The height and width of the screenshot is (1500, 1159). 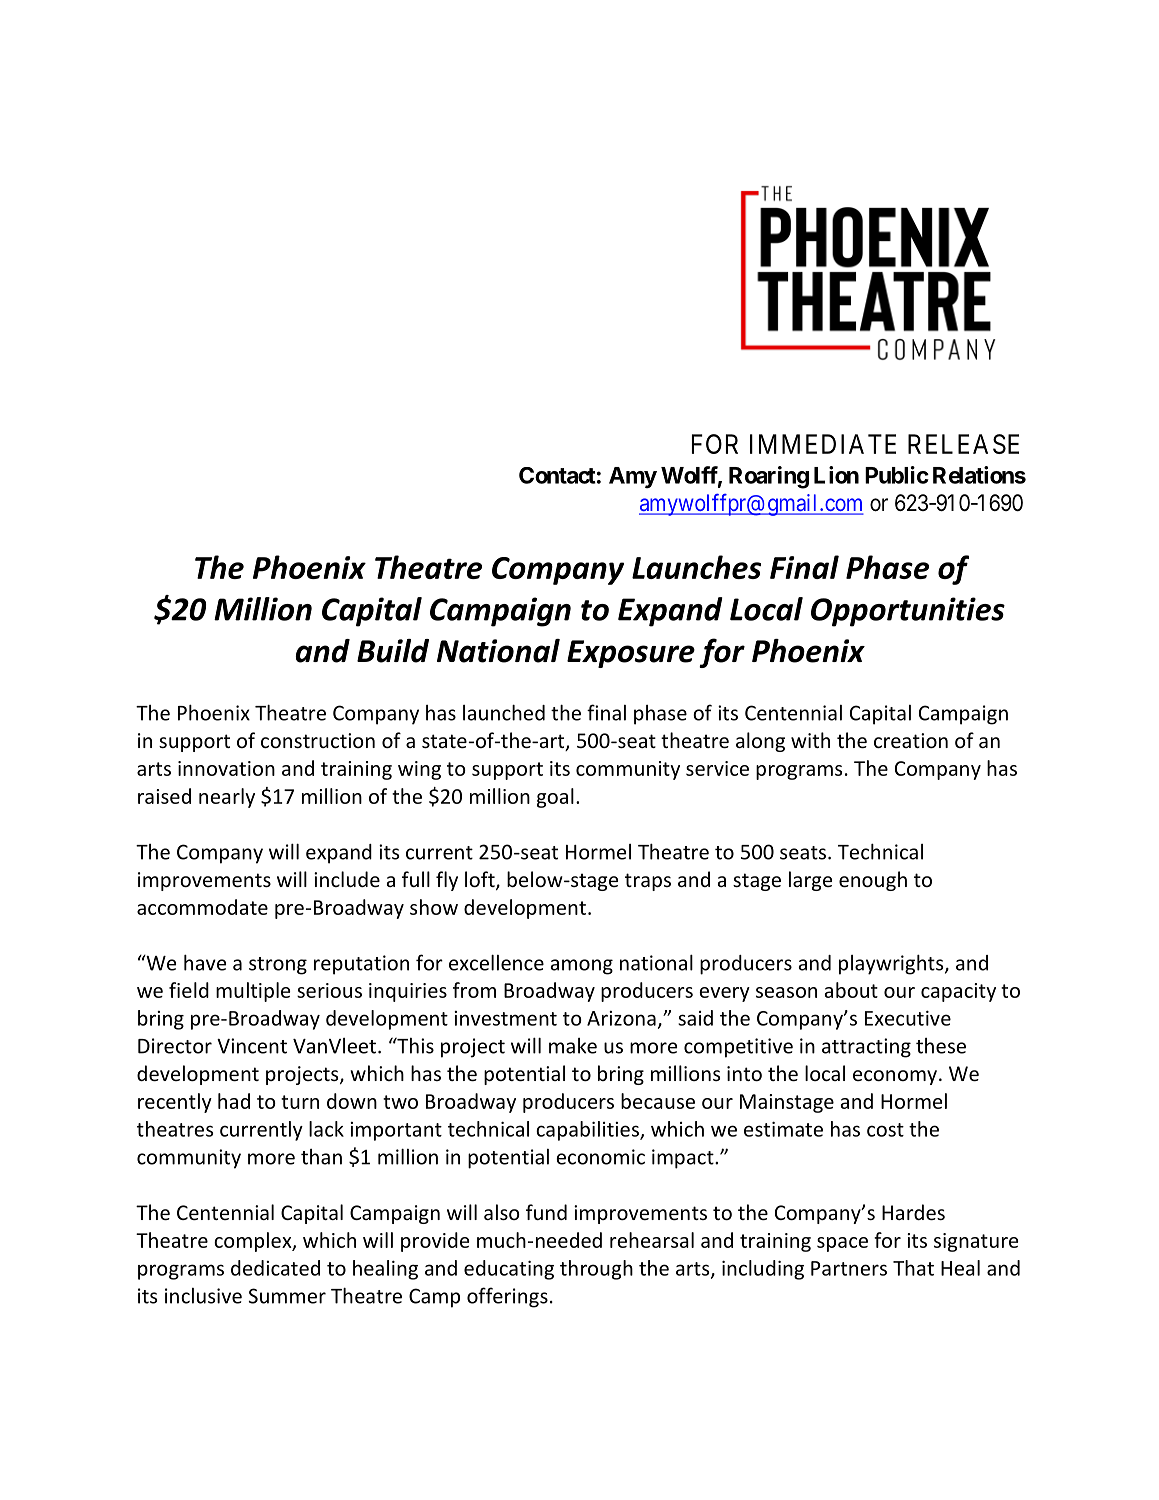 What do you see at coordinates (911, 740) in the screenshot?
I see `creation` at bounding box center [911, 740].
